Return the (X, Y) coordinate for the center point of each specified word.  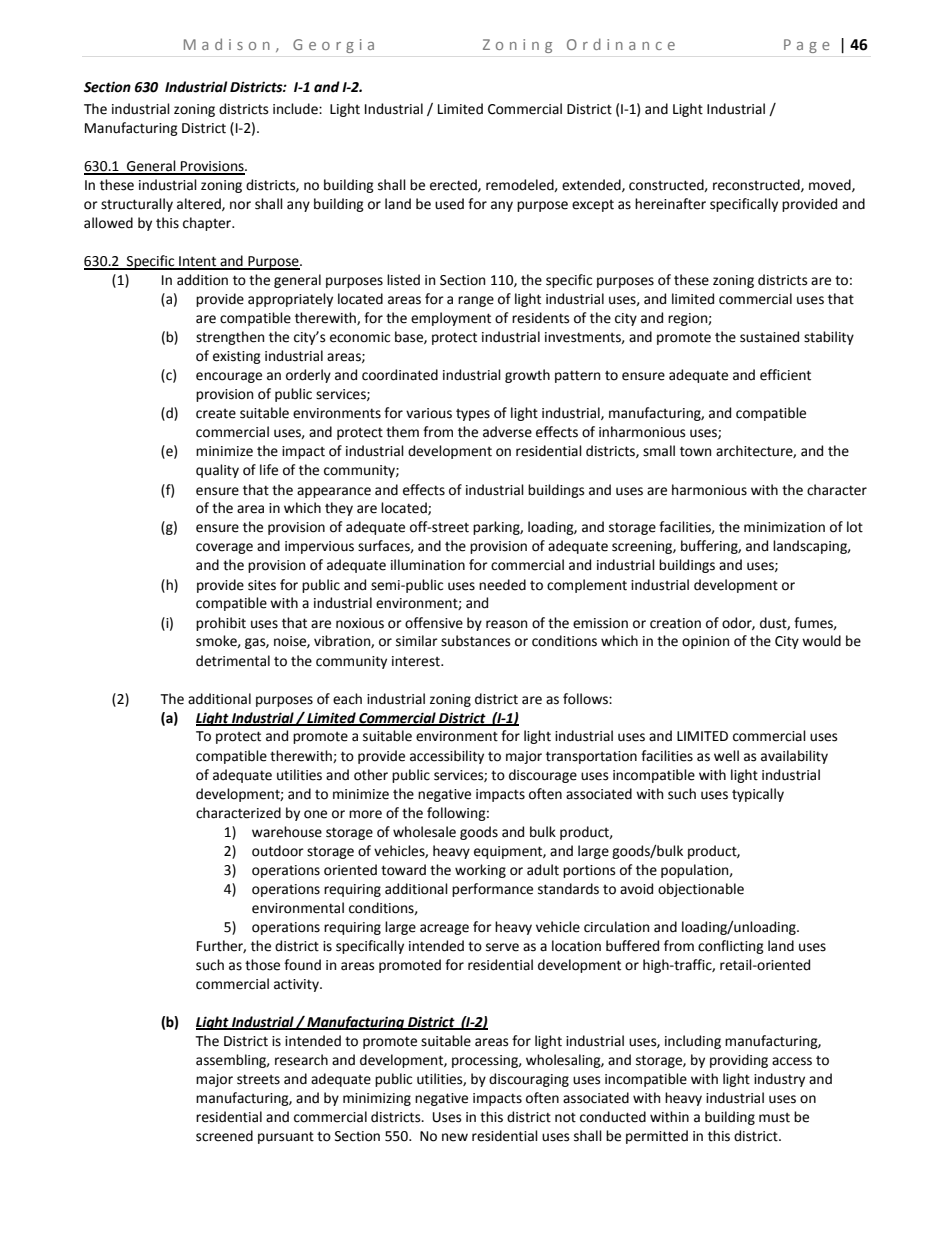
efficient (785, 375)
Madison (227, 44)
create (216, 414)
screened (224, 1136)
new (455, 1137)
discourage (543, 776)
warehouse (287, 832)
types (473, 415)
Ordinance (621, 44)
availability (794, 757)
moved (831, 185)
